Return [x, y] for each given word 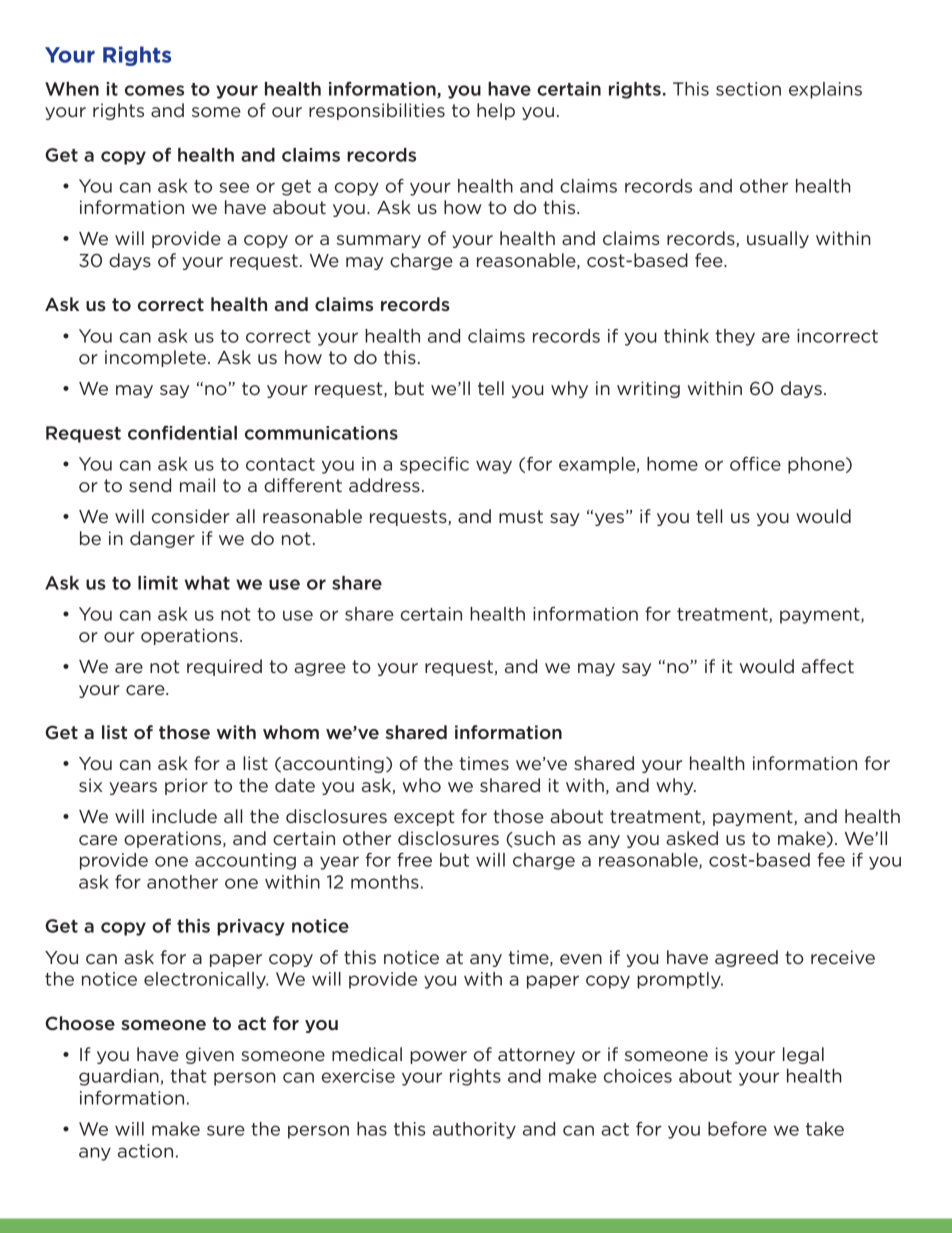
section [748, 89]
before [737, 1129]
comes [154, 90]
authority [474, 1130]
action [145, 1151]
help [496, 111]
